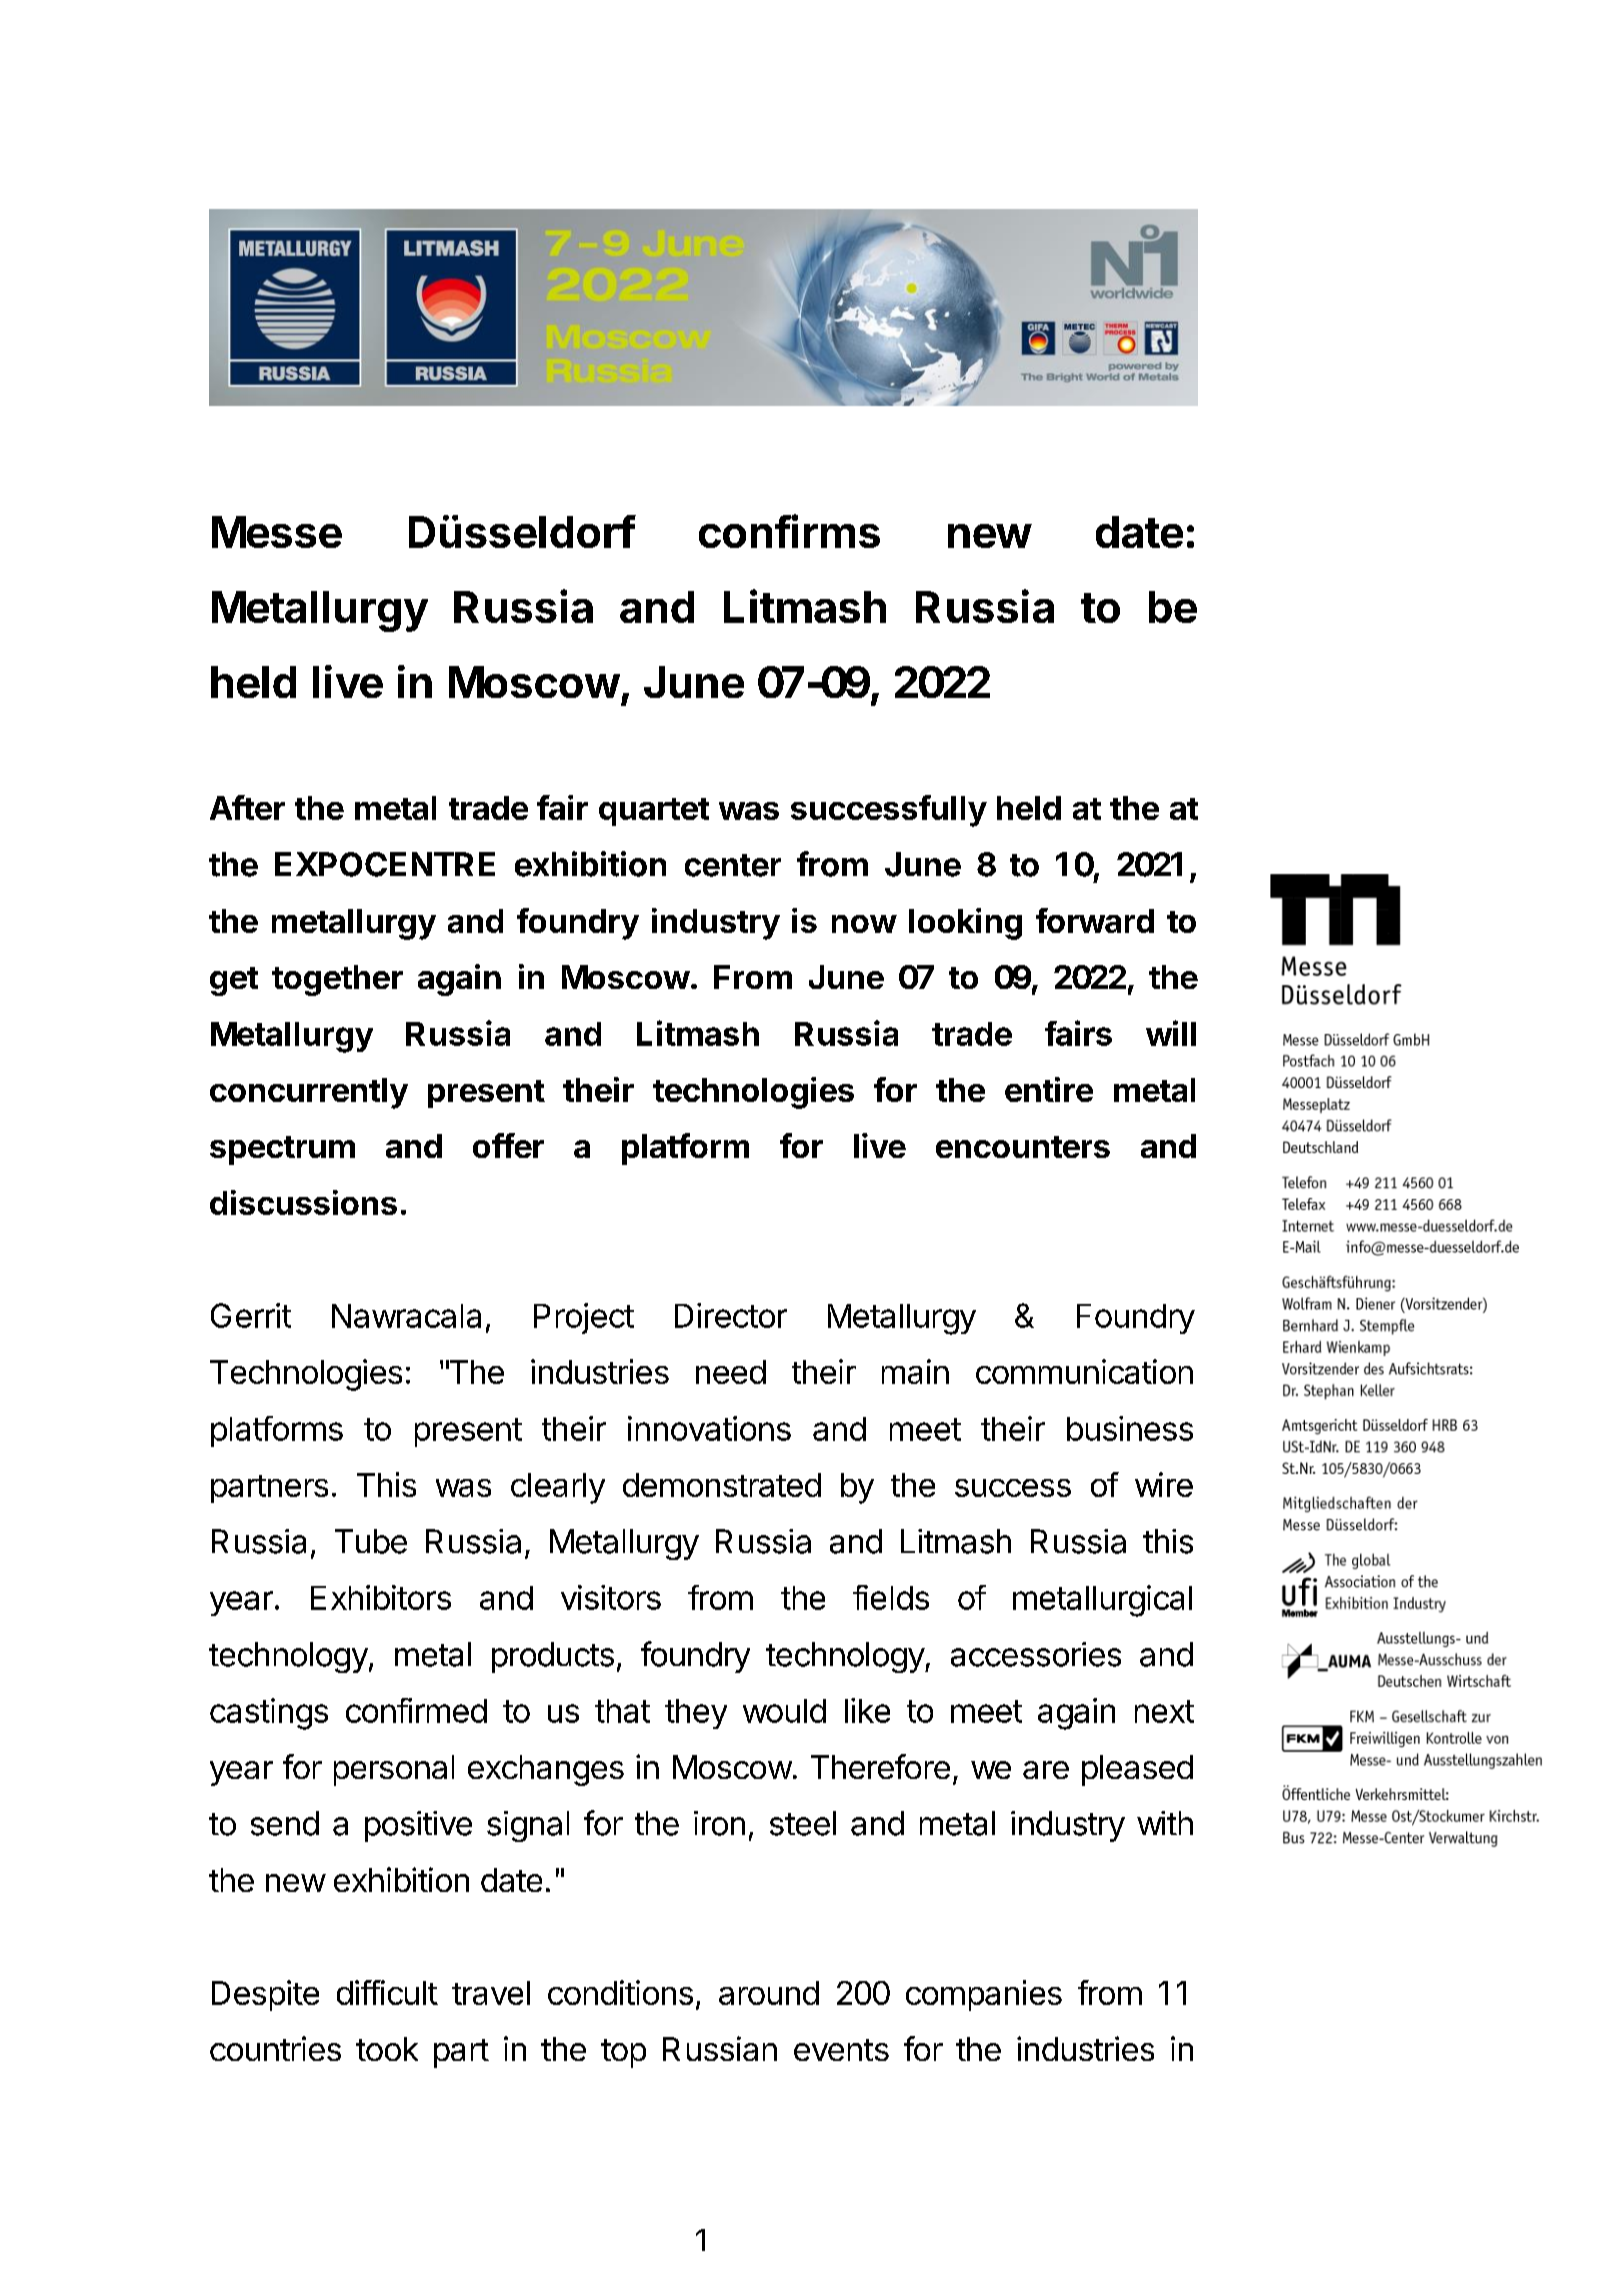 The image size is (1623, 2295). I want to click on Gerrit, so click(251, 1315).
